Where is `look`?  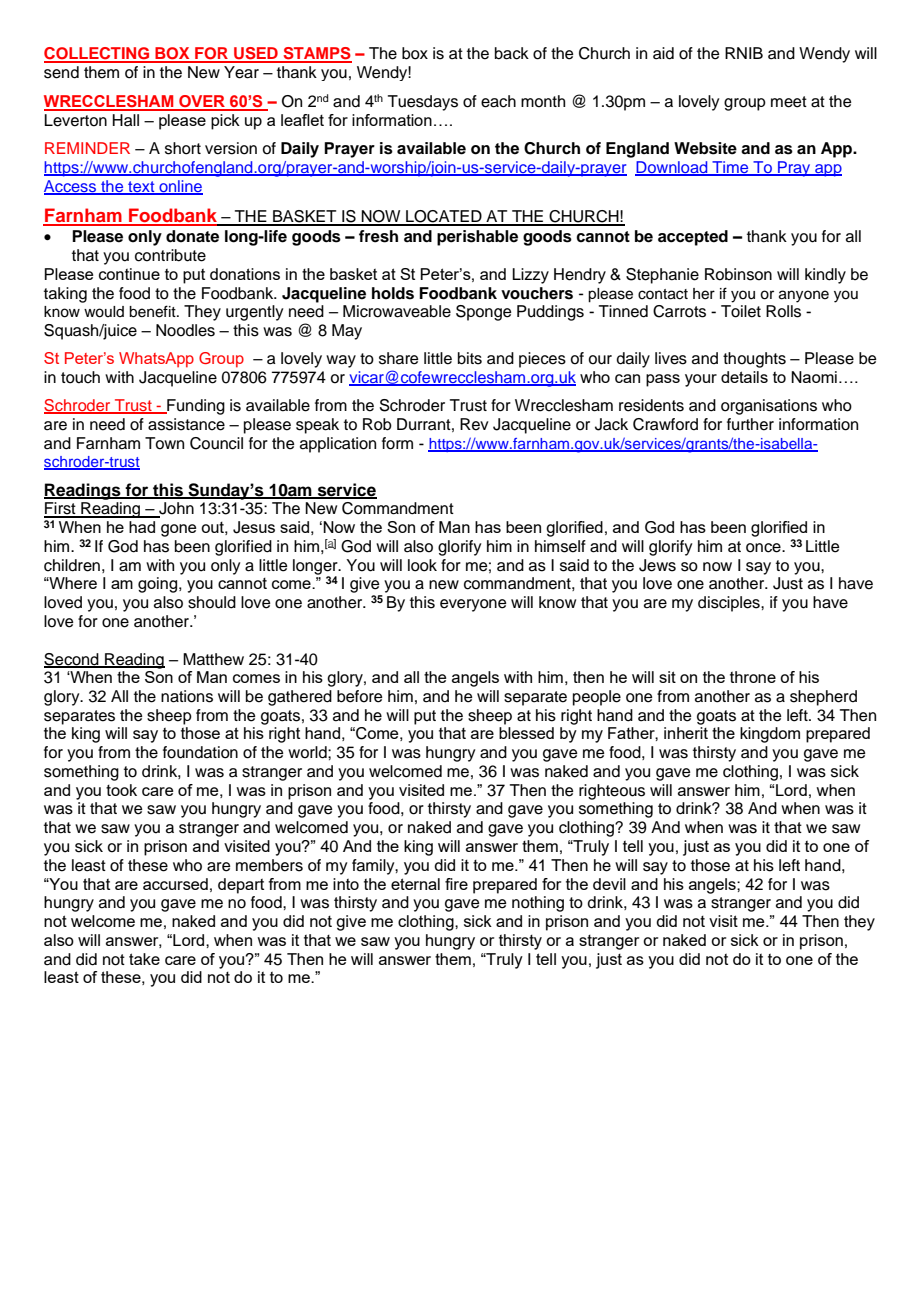 look is located at coordinates (422, 565).
